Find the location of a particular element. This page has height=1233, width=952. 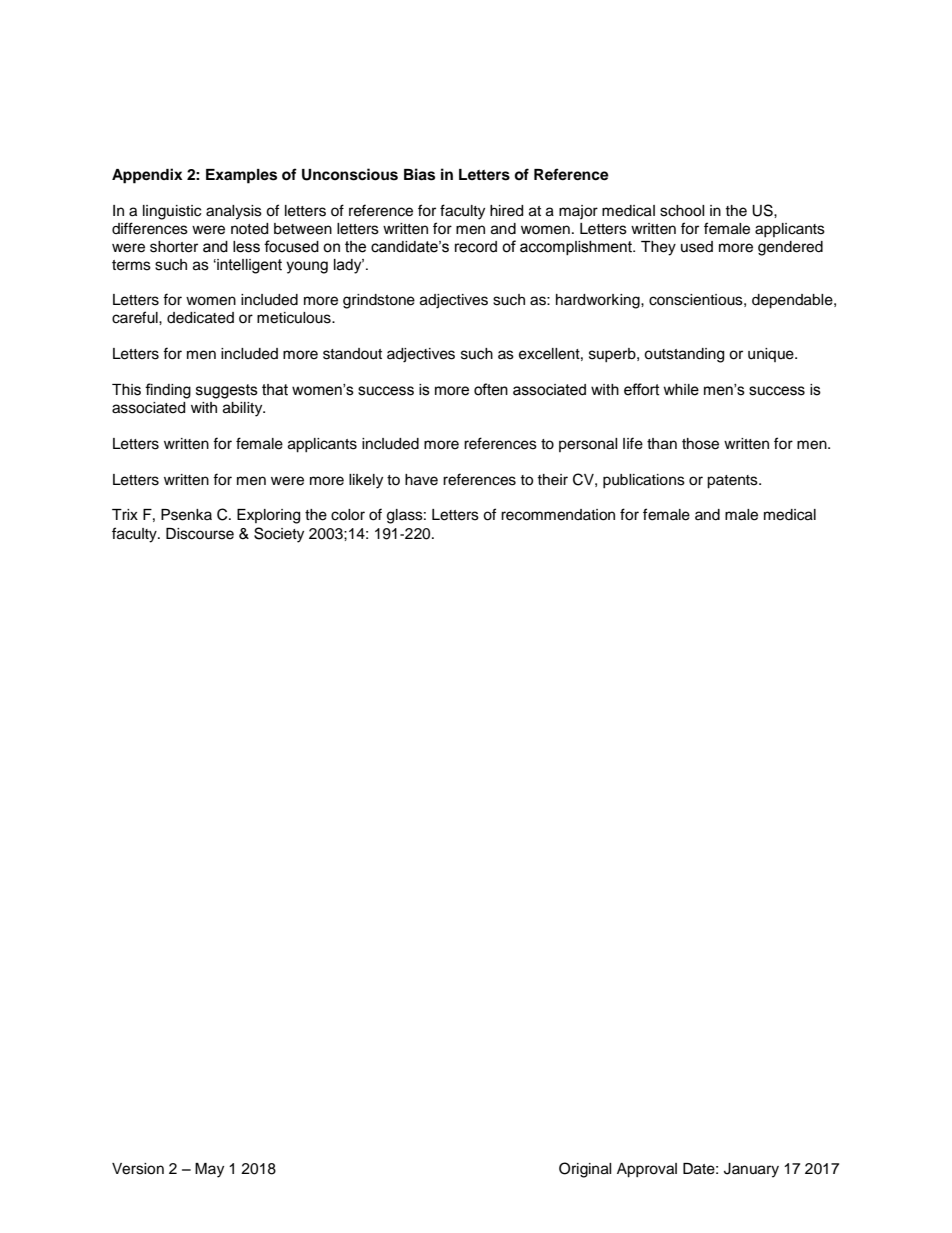

recommendation is located at coordinates (558, 515).
